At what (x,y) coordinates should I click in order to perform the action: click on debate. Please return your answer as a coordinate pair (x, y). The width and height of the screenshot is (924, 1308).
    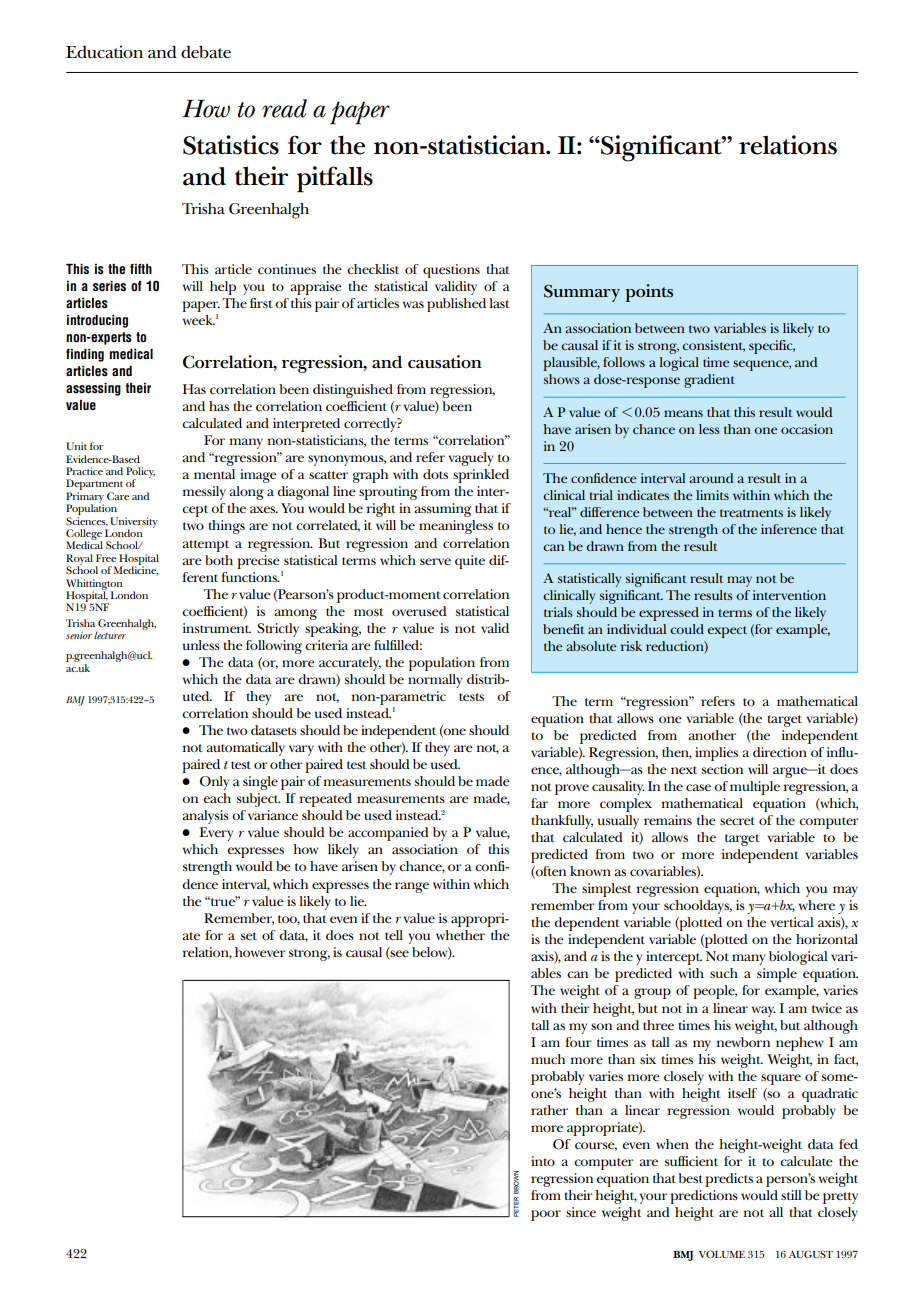
    Looking at the image, I should click on (206, 52).
